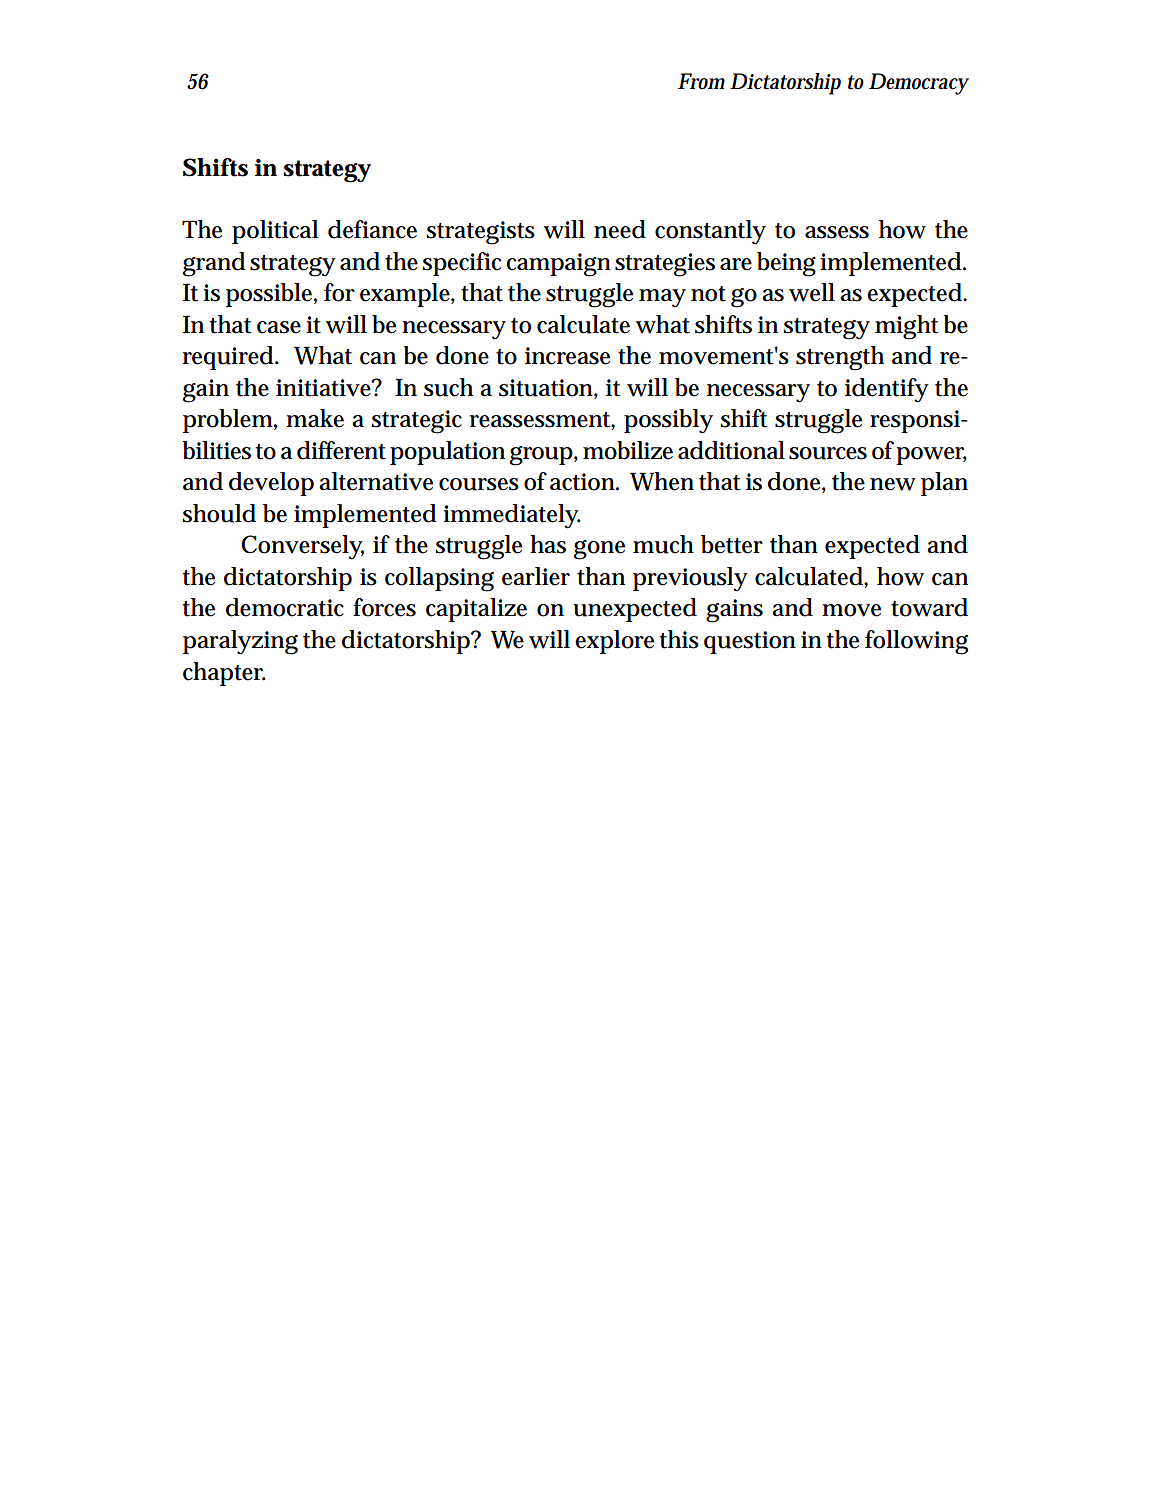 The width and height of the page is (1151, 1489). Describe the element at coordinates (219, 513) in the page. I see `should` at that location.
